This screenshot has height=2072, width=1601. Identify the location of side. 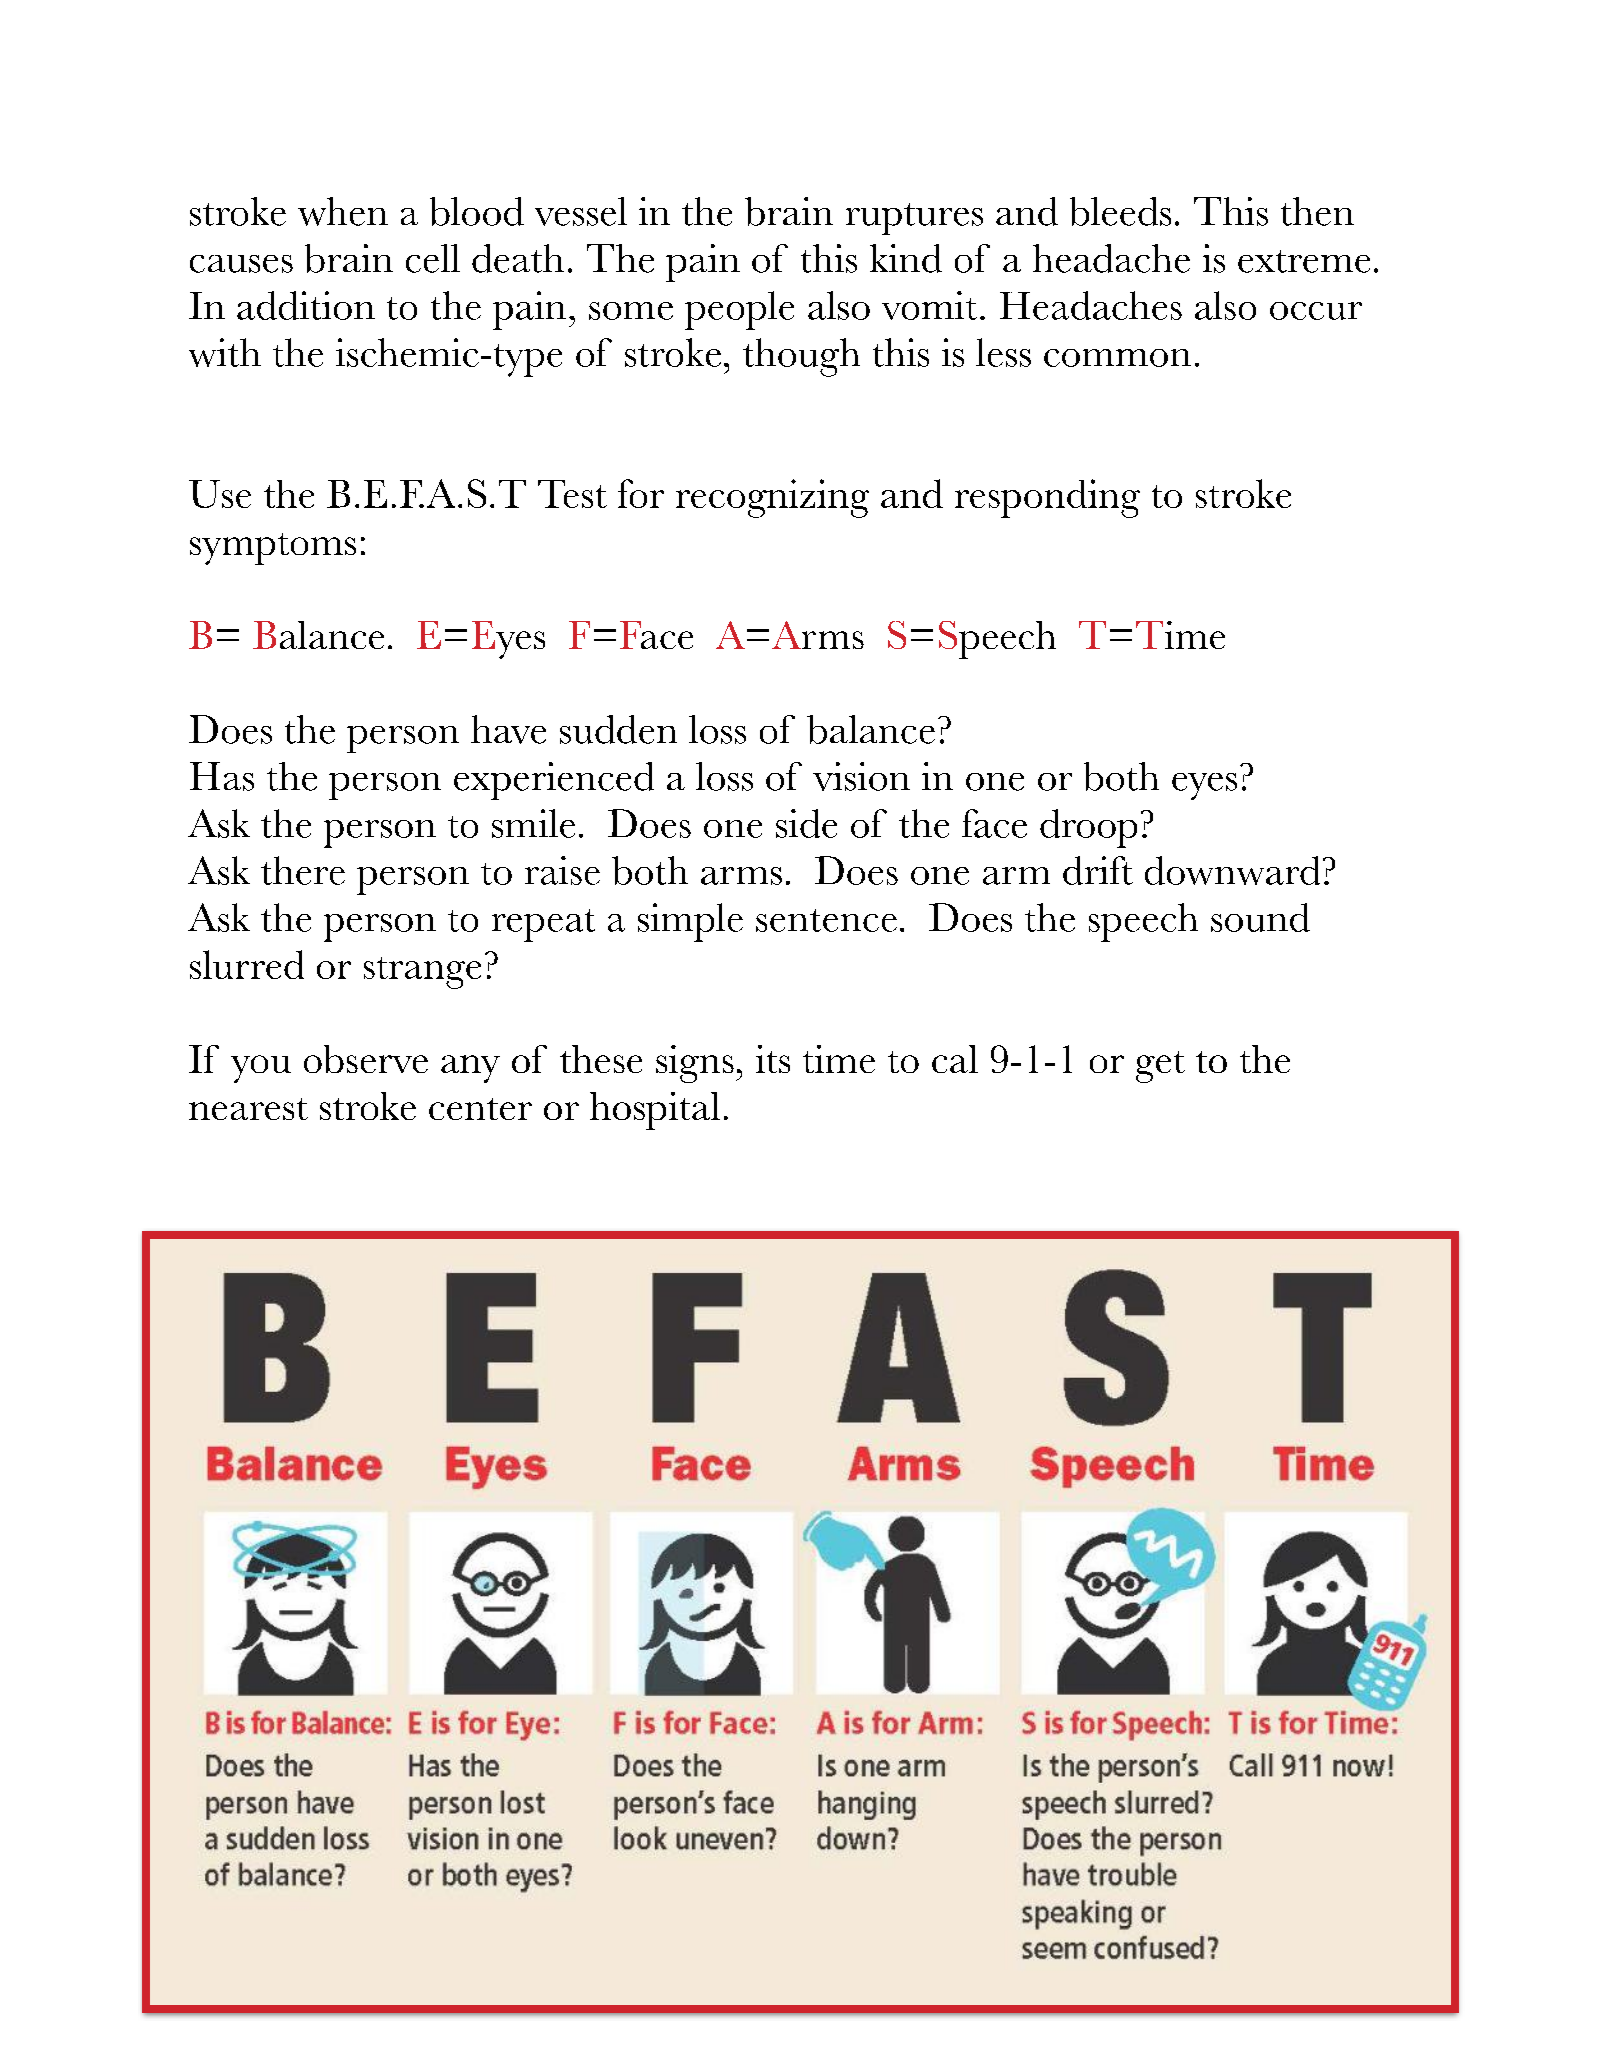
(806, 823).
